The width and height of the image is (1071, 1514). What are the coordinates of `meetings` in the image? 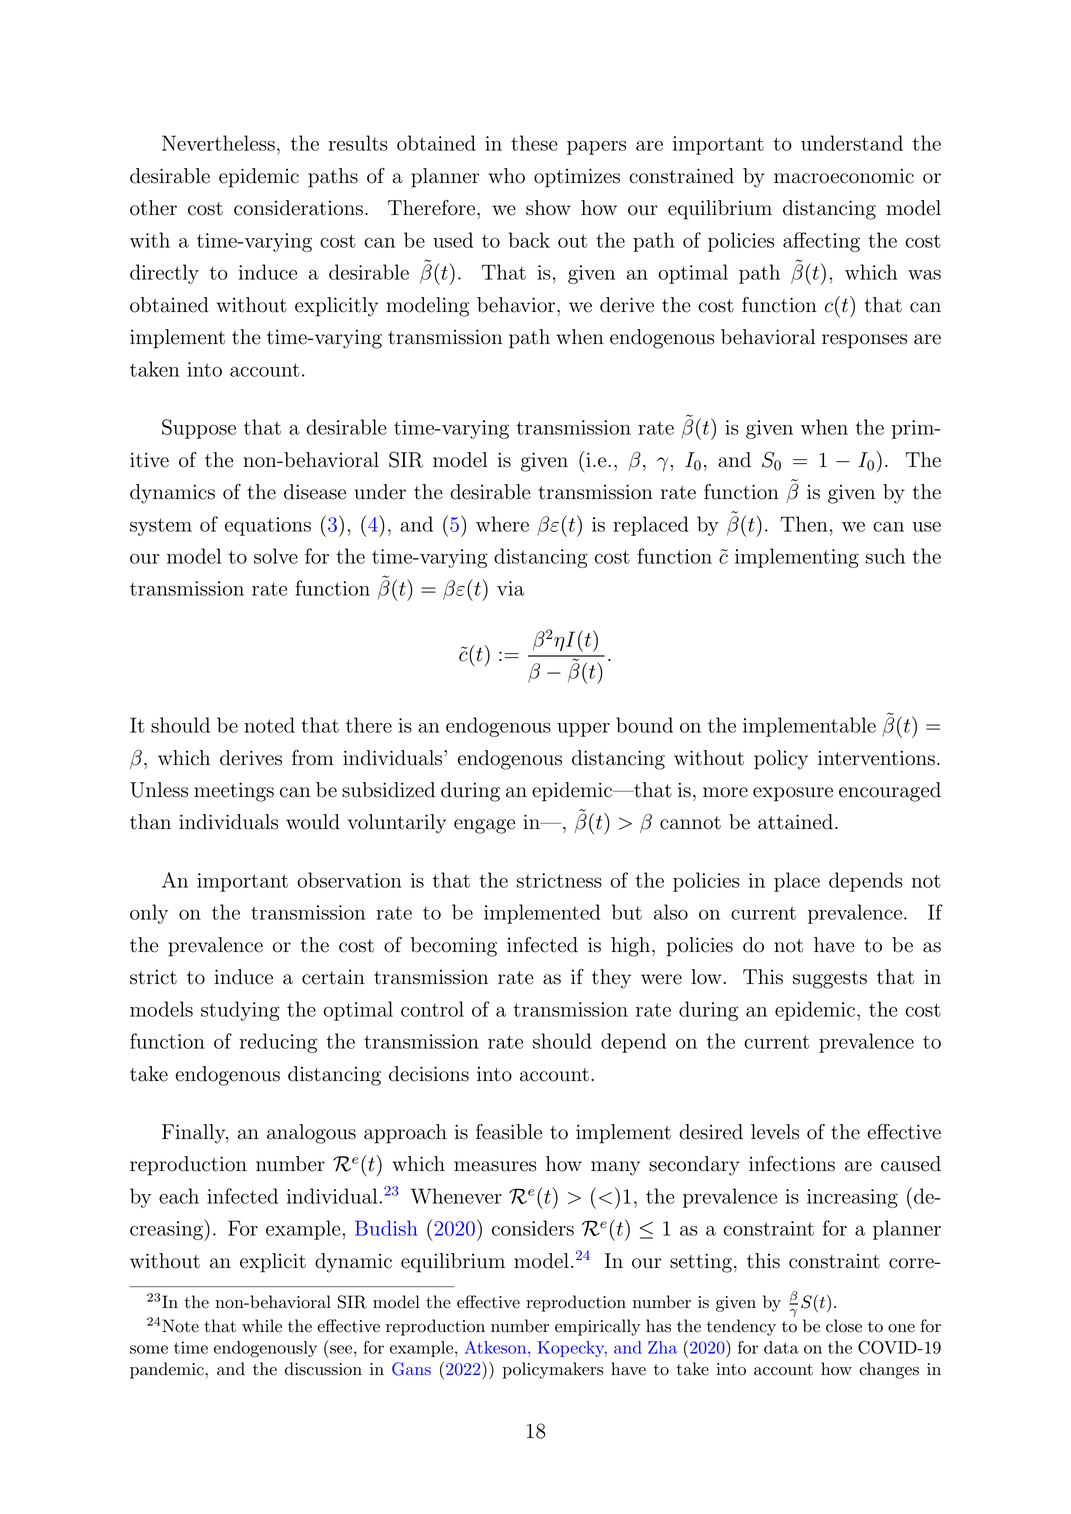 It's located at (234, 792).
